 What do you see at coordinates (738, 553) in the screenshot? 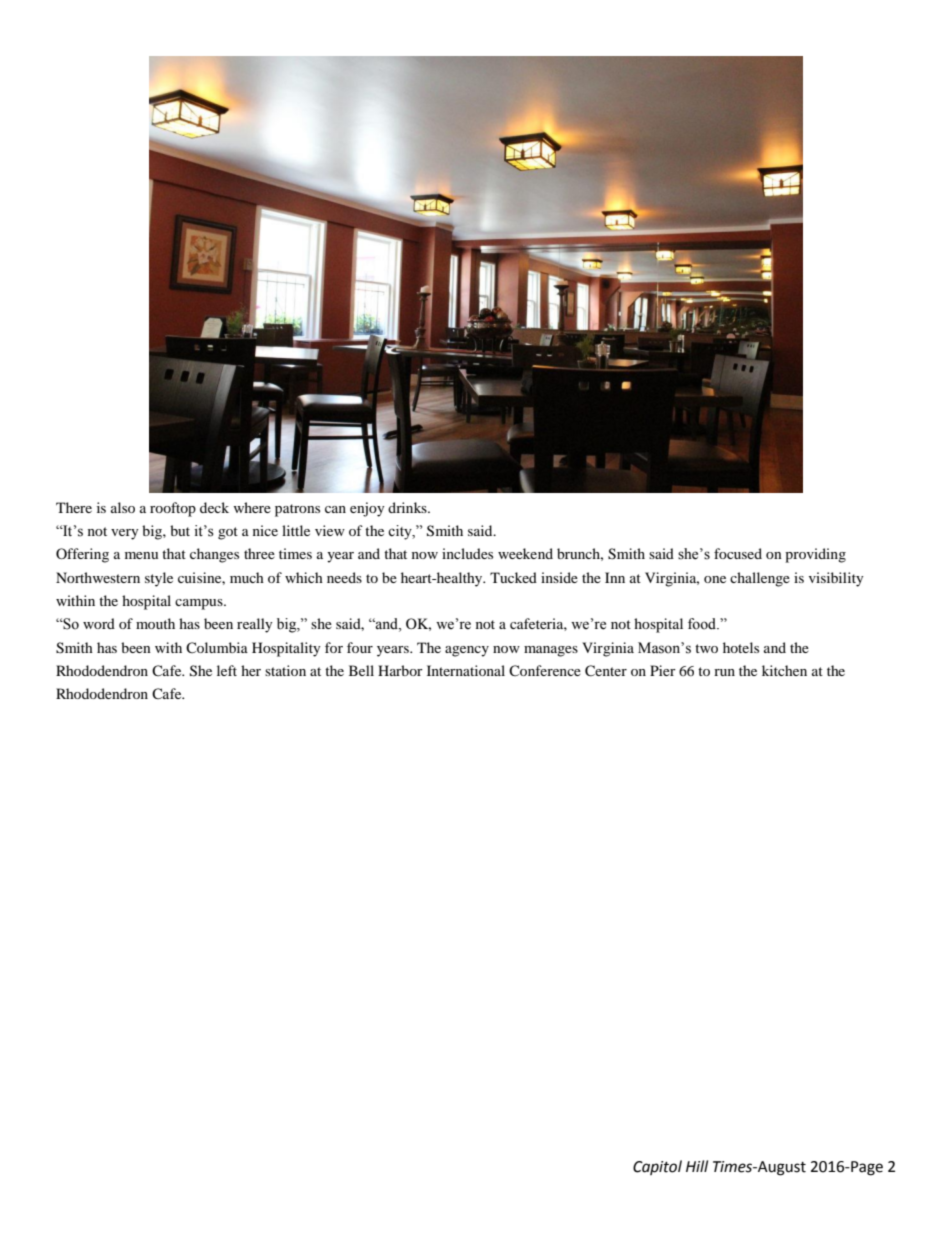
I see `focused` at bounding box center [738, 553].
